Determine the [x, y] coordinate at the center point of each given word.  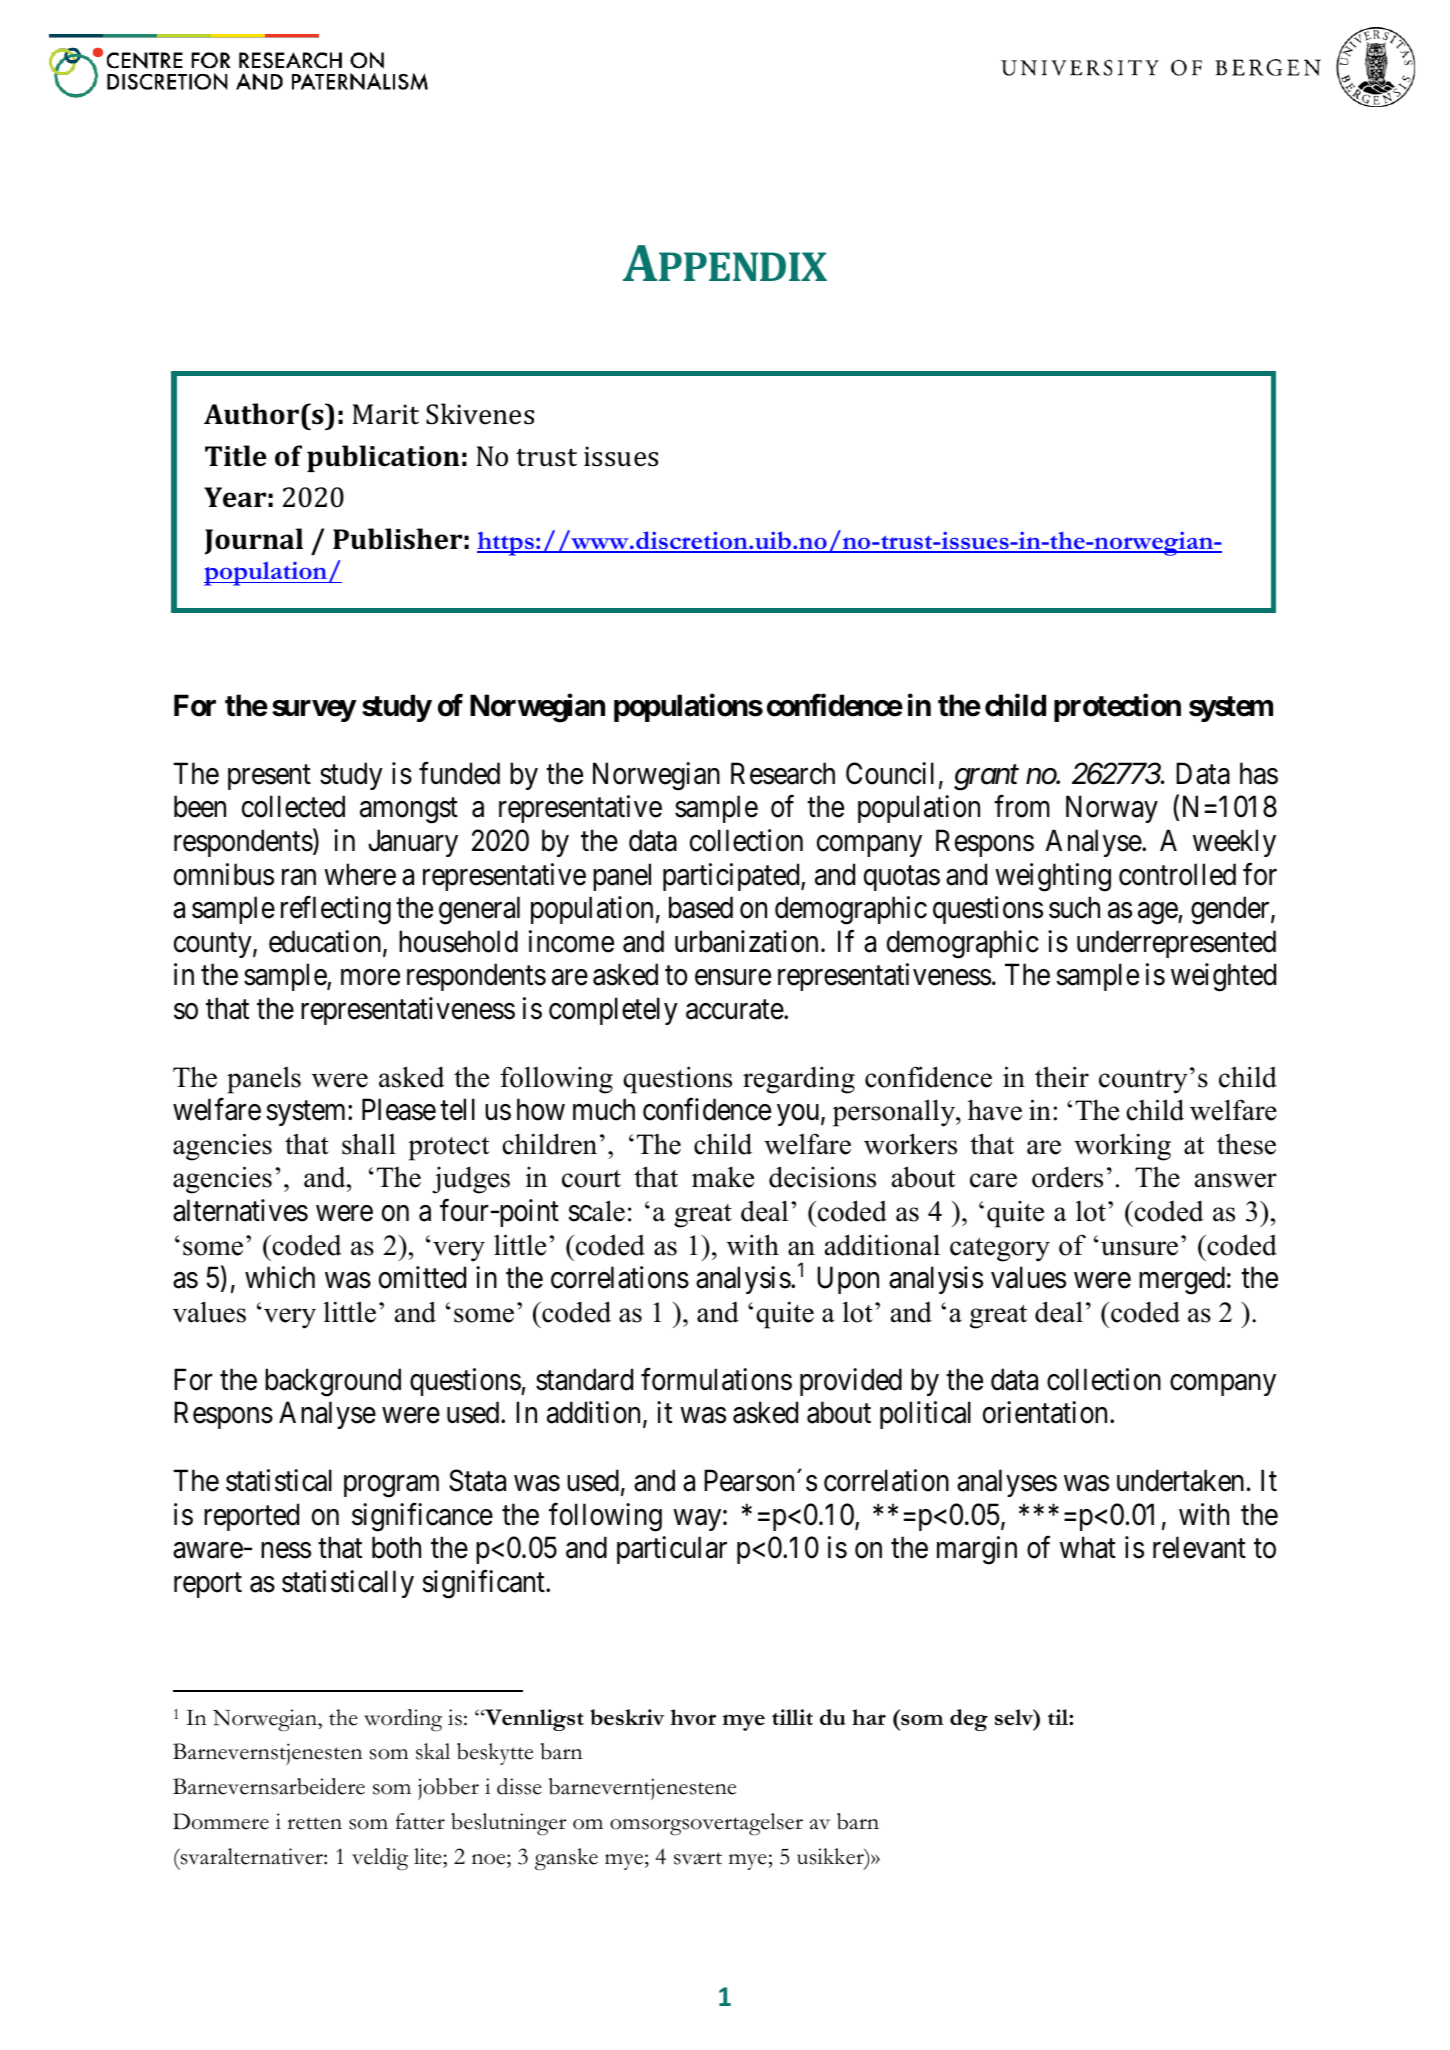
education [326, 942]
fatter [420, 1821]
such [1074, 907]
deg [969, 1720]
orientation [1047, 1412]
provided [851, 1382]
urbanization [746, 941]
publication [383, 458]
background [333, 1382]
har [869, 1717]
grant [986, 778]
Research [783, 773]
